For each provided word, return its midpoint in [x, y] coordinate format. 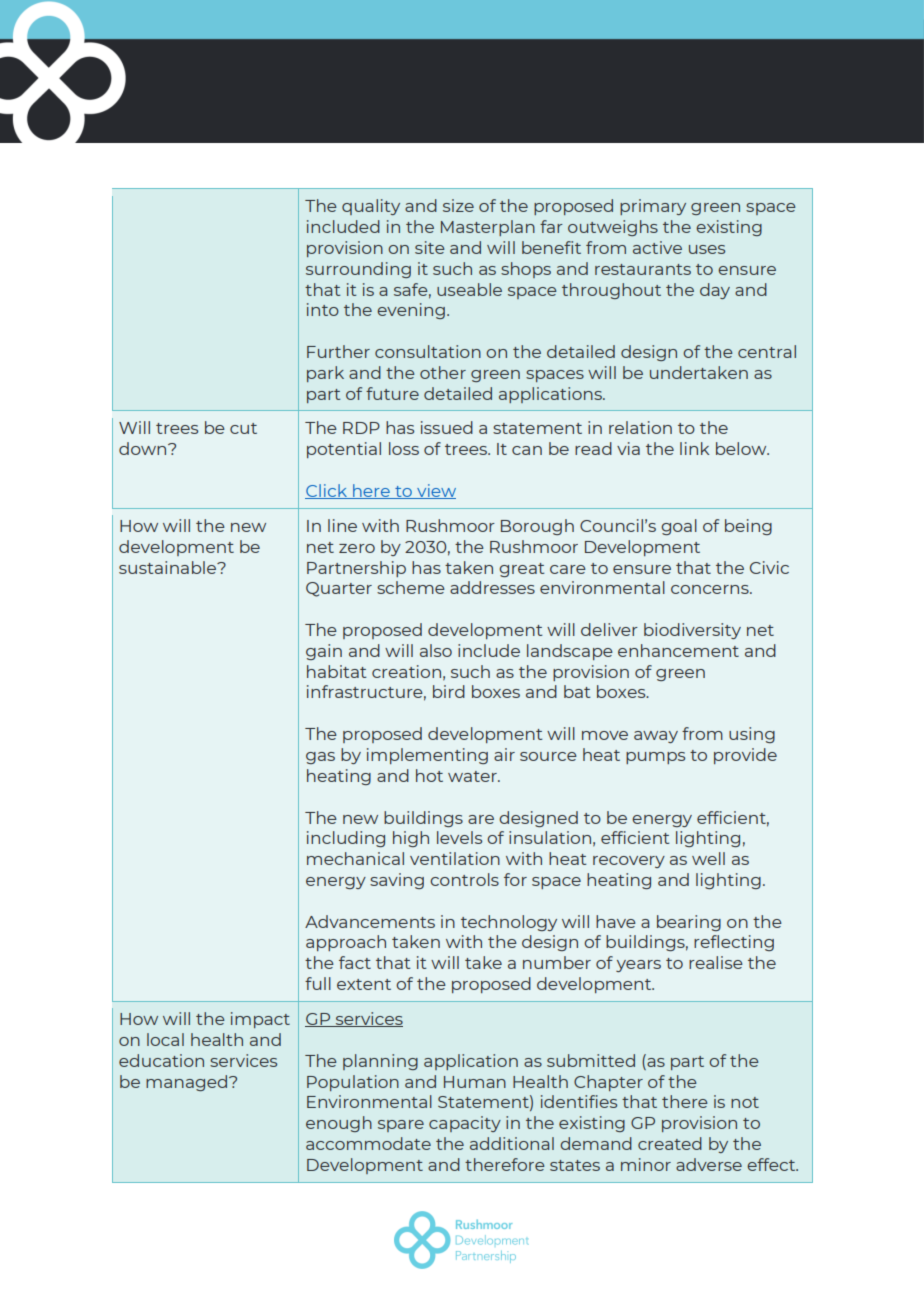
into [323, 309]
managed [188, 1083]
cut [243, 428]
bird [449, 691]
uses [707, 249]
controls [464, 879]
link [694, 448]
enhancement [678, 650]
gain [324, 652]
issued [447, 427]
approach [346, 943]
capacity [465, 1124]
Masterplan [488, 228]
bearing [689, 923]
